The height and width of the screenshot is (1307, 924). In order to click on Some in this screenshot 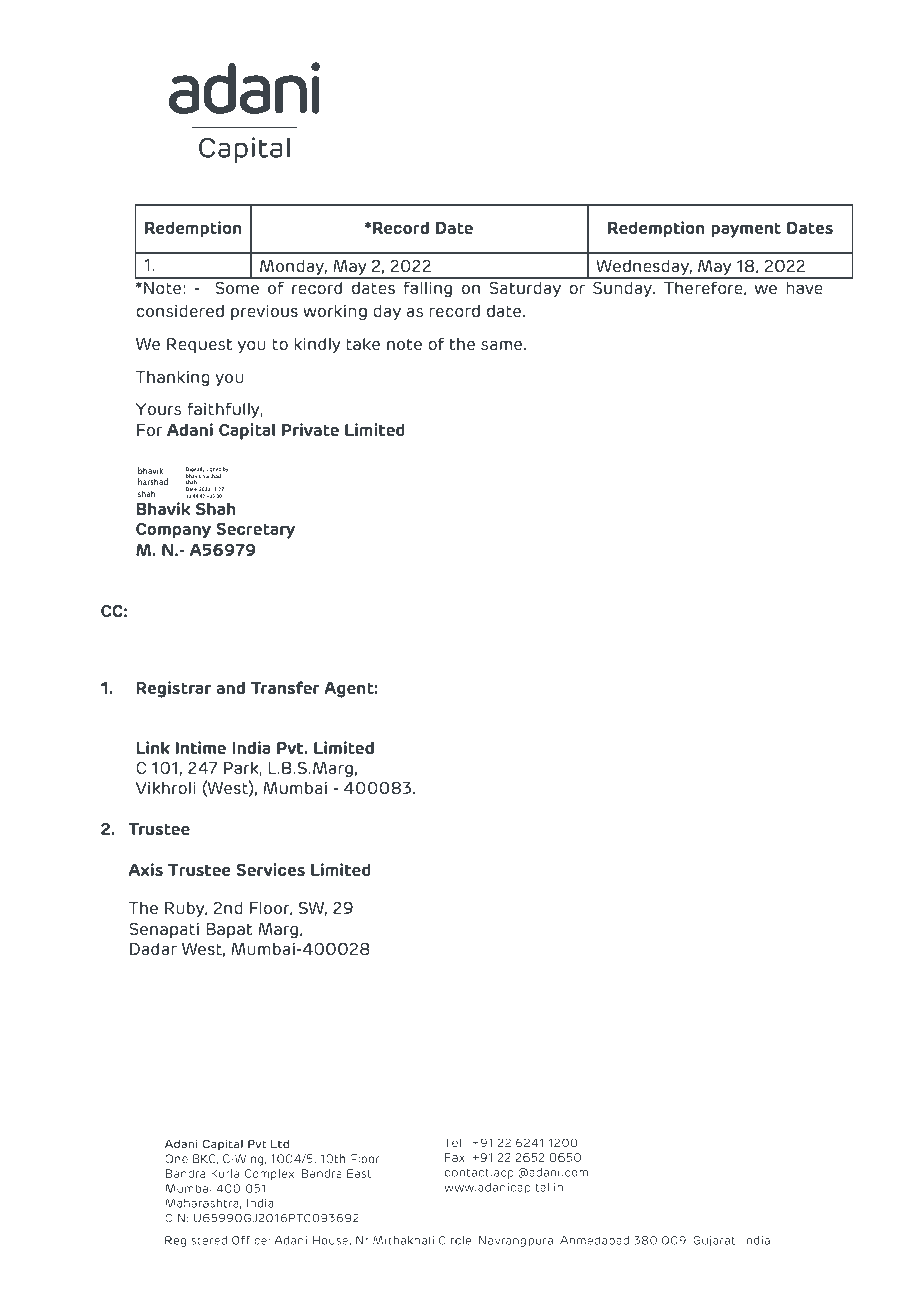, I will do `click(237, 288)`.
